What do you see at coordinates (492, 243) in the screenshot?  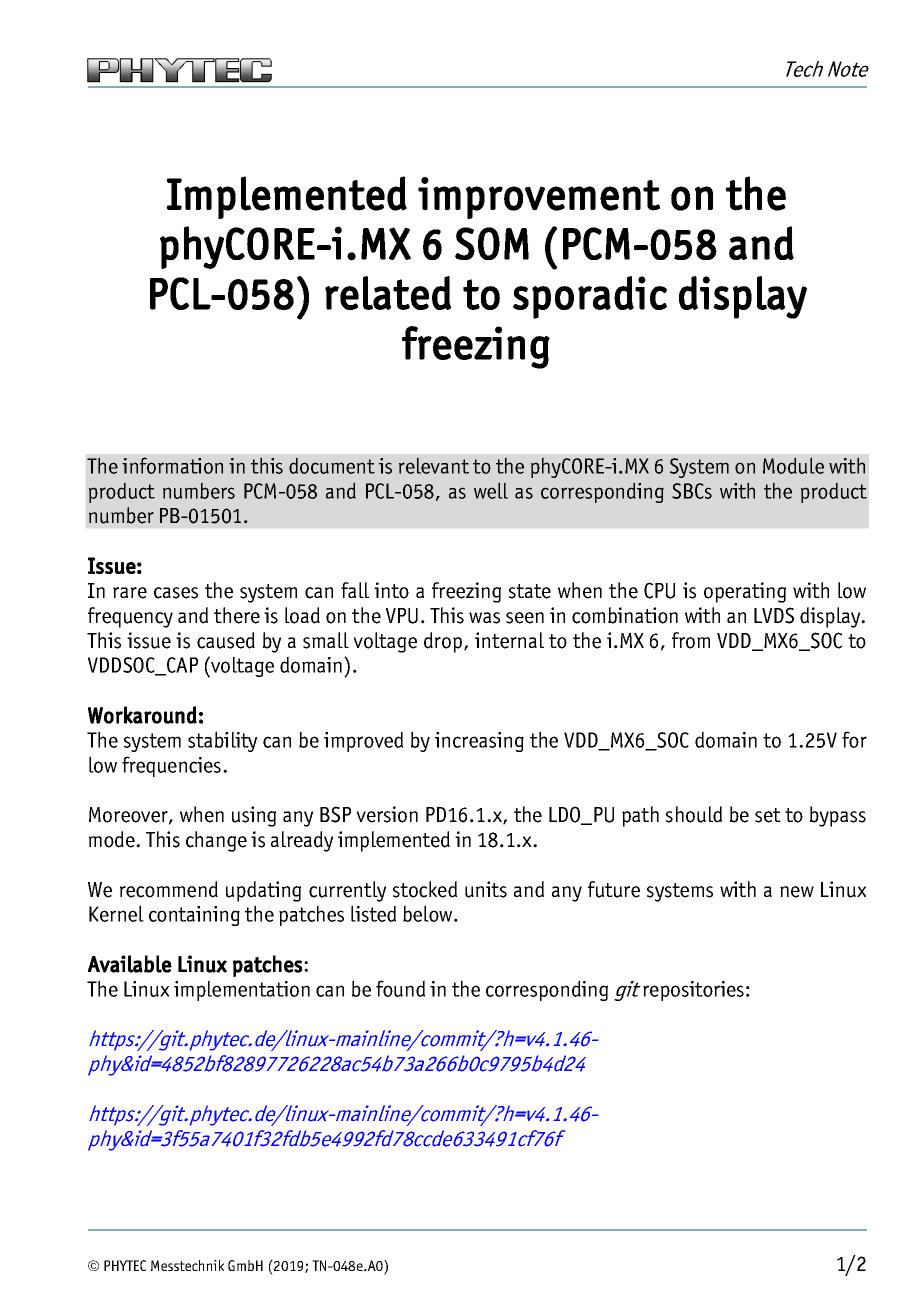 I see `SOM` at bounding box center [492, 243].
